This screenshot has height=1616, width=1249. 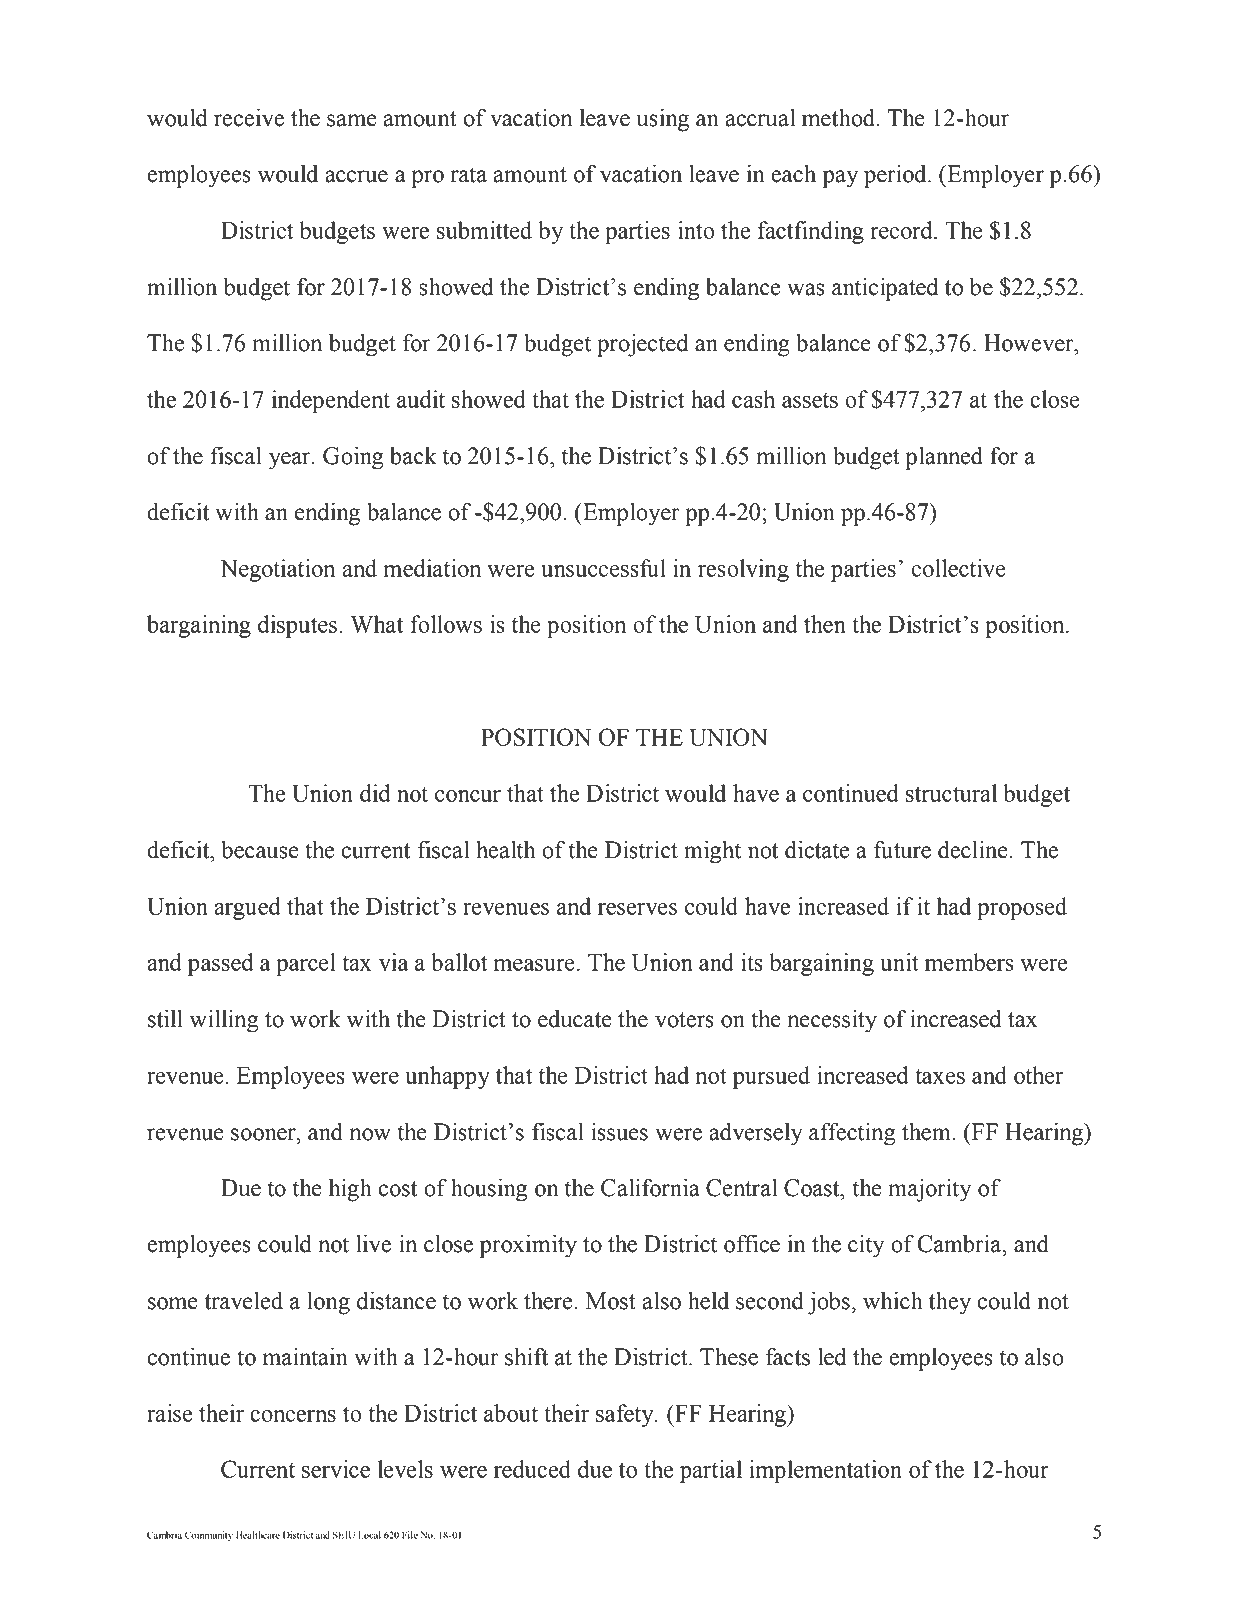 I want to click on parcel, so click(x=306, y=964).
